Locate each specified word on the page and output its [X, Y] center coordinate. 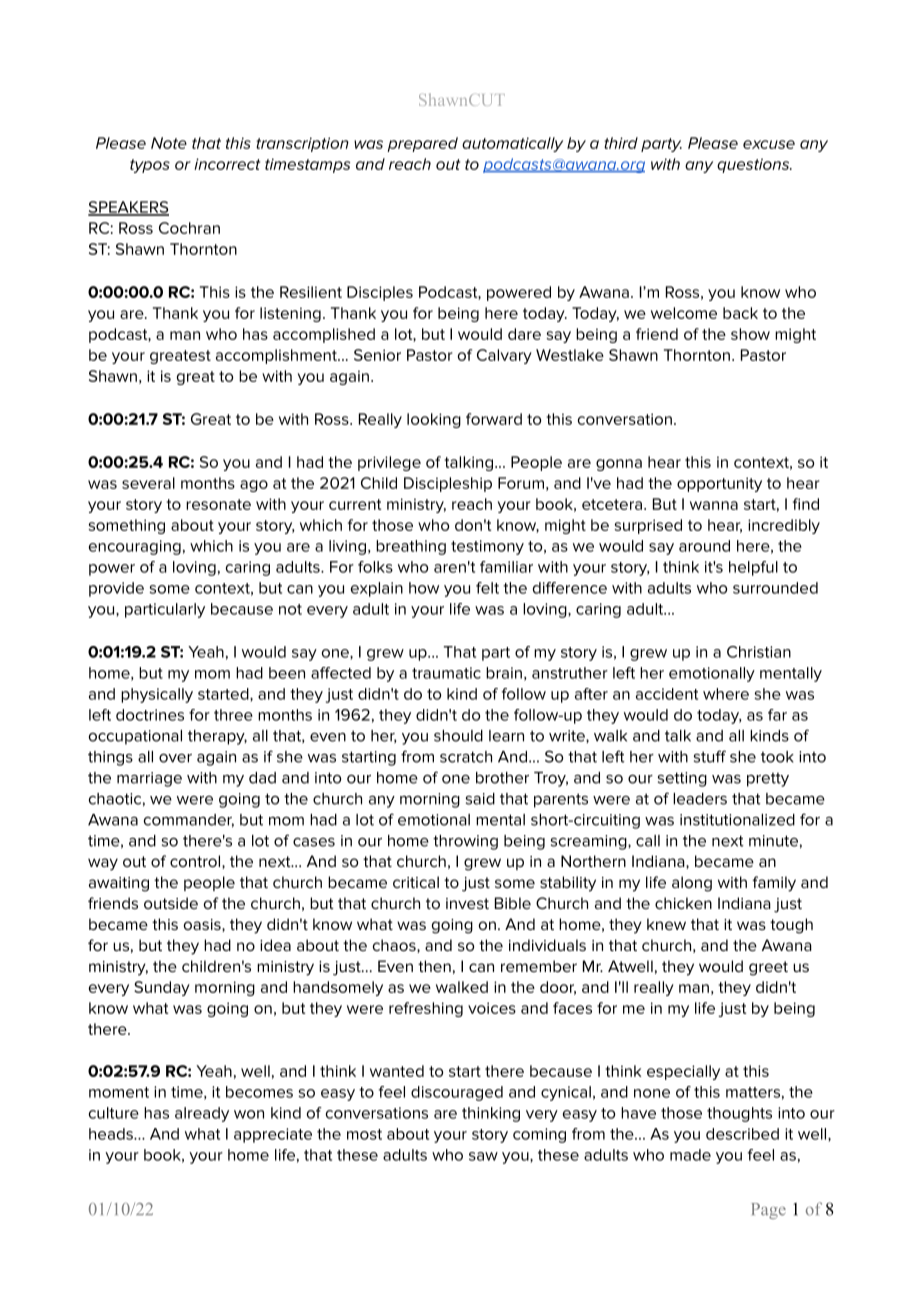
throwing [465, 842]
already [202, 1114]
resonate [218, 504]
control [196, 862]
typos [150, 166]
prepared [422, 144]
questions [754, 165]
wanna [714, 505]
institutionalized [737, 820]
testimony [487, 547]
